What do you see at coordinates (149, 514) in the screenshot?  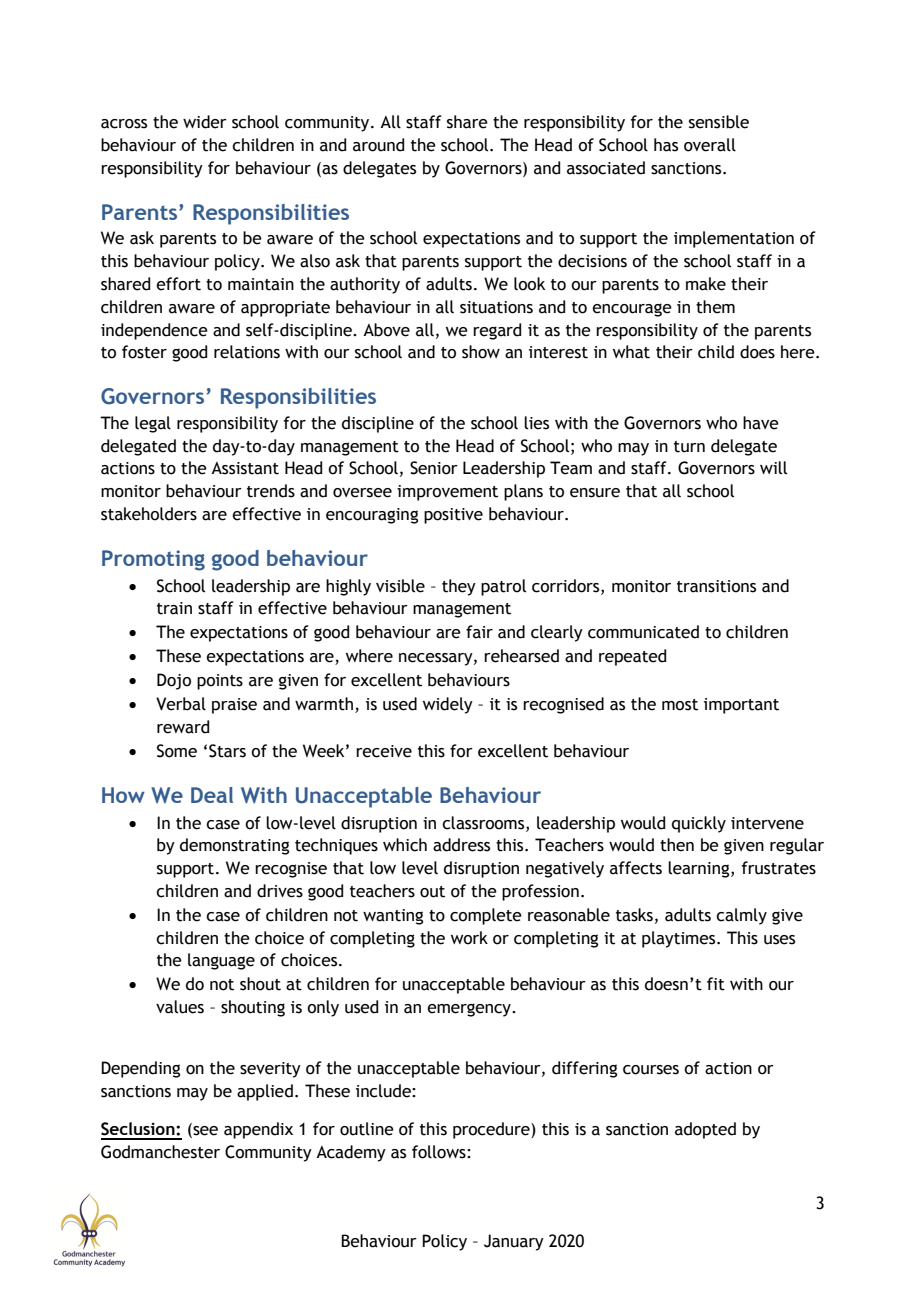 I see `stakeholders` at bounding box center [149, 514].
